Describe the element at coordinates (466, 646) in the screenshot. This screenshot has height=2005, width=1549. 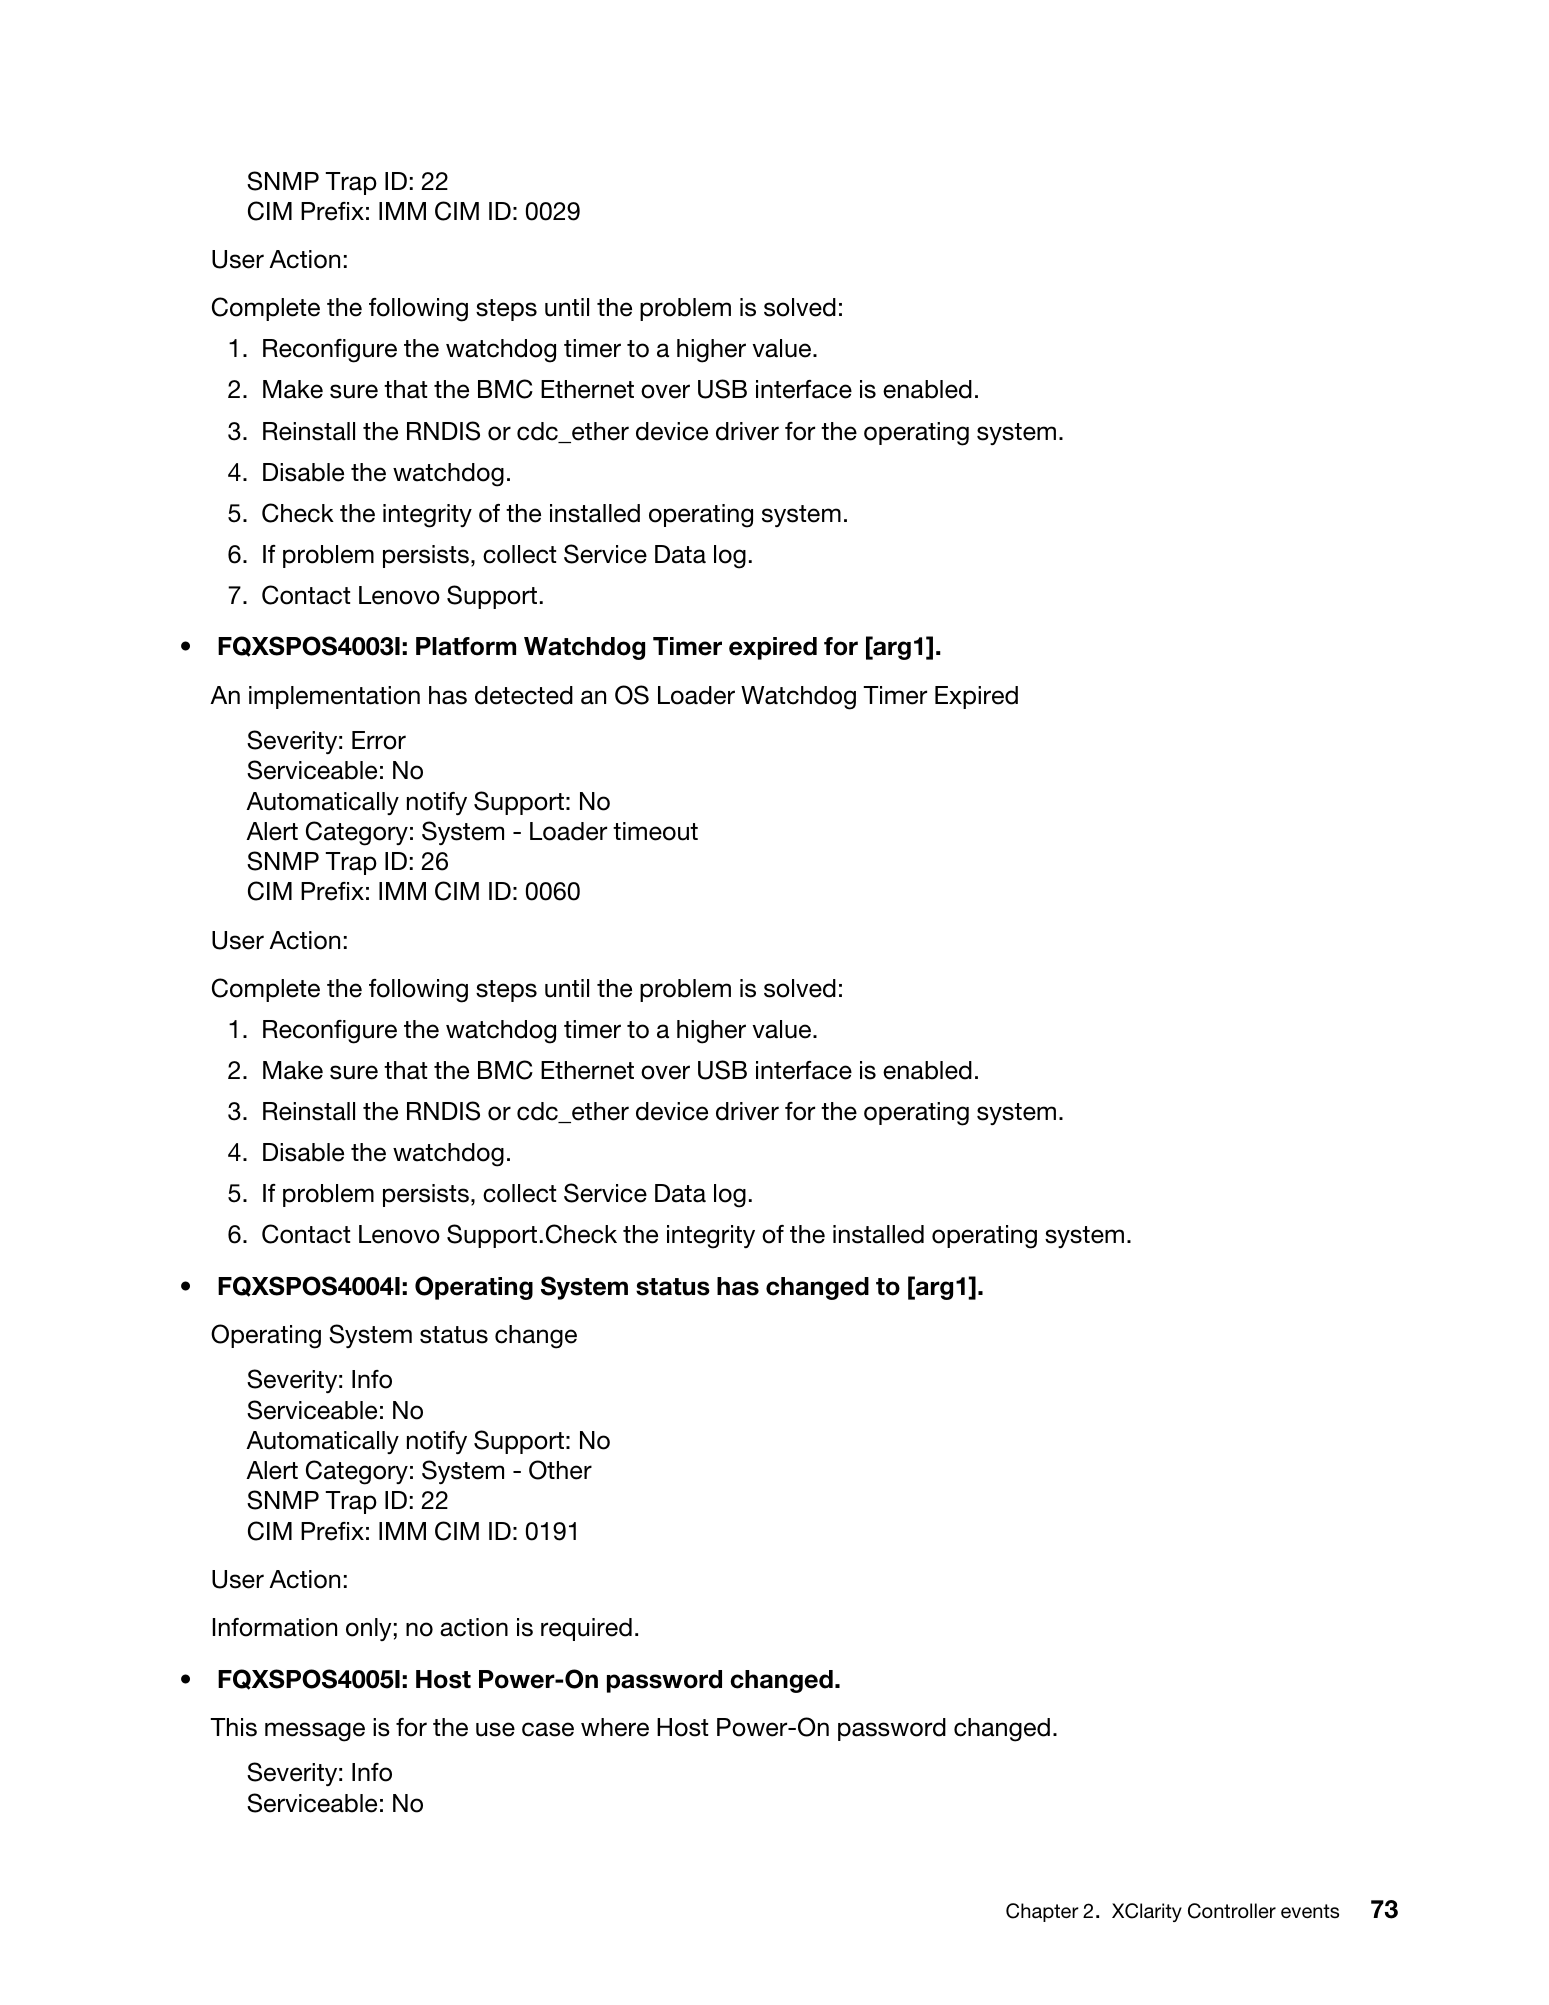
I see `Platform` at that location.
